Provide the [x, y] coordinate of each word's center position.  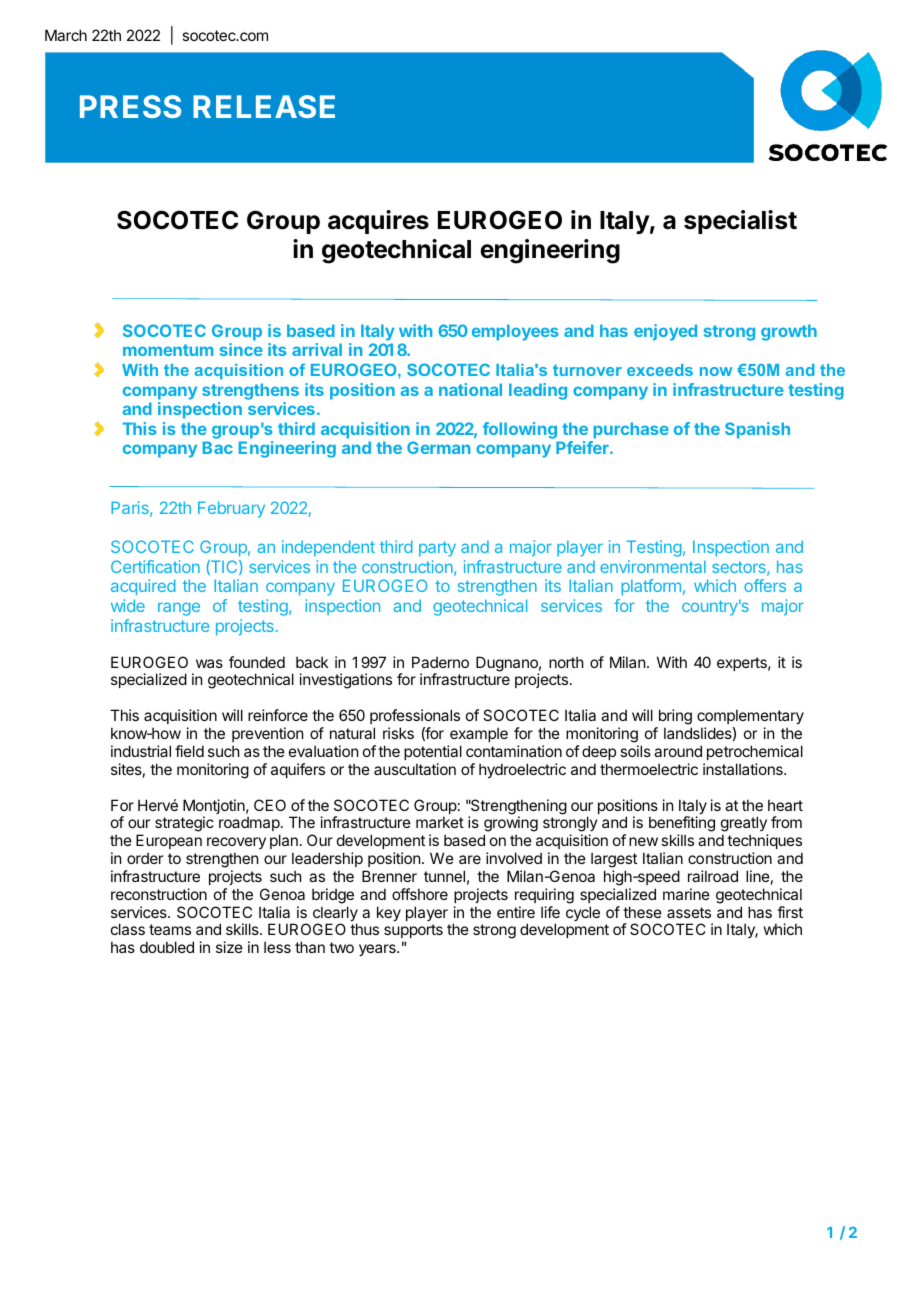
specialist [740, 222]
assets [689, 912]
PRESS [130, 106]
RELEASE [264, 106]
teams [170, 929]
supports [413, 933]
